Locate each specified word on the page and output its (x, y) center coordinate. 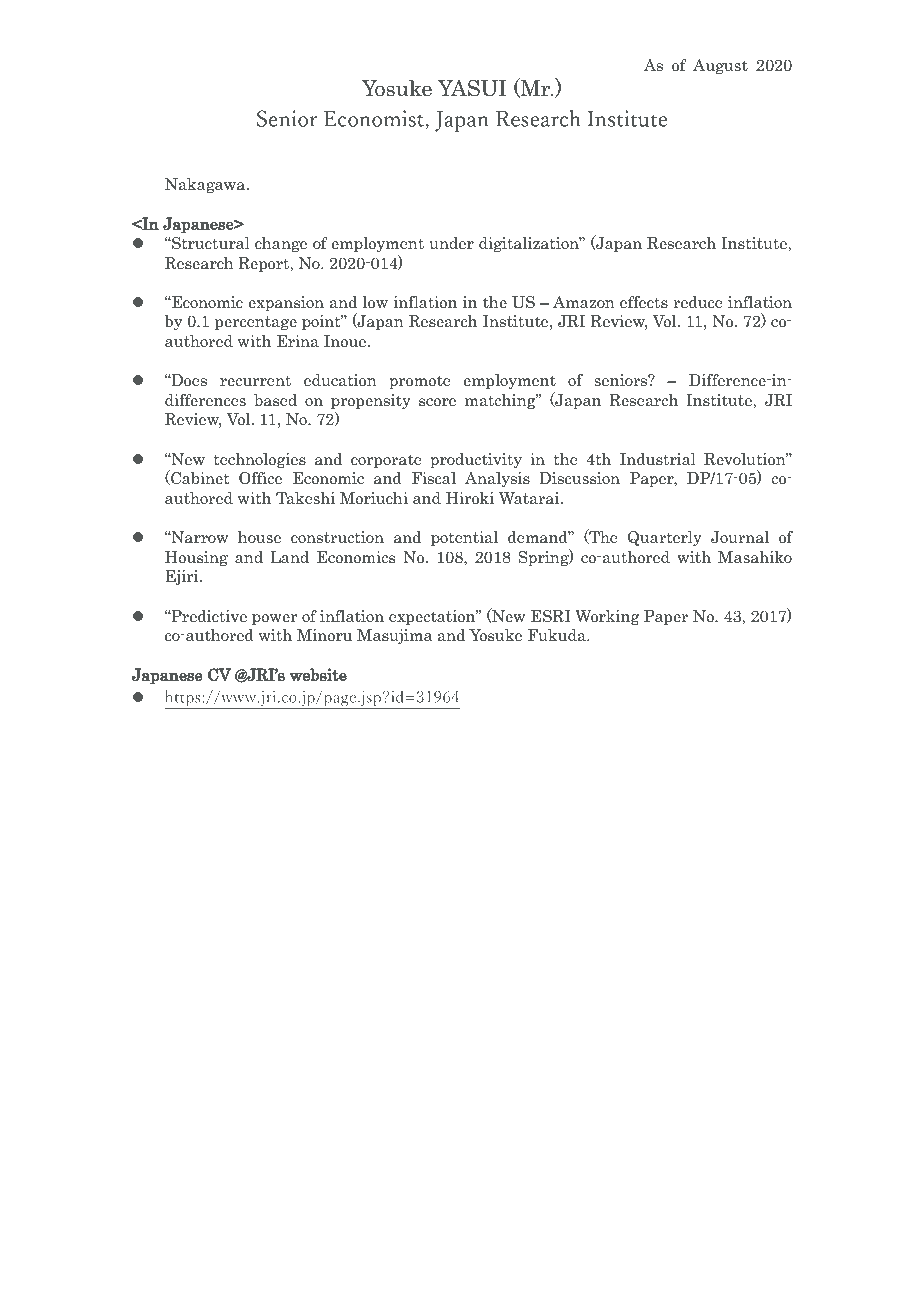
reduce (698, 302)
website (318, 674)
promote (420, 382)
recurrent (255, 380)
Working (607, 617)
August (720, 66)
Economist (375, 119)
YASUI (472, 88)
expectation (433, 617)
